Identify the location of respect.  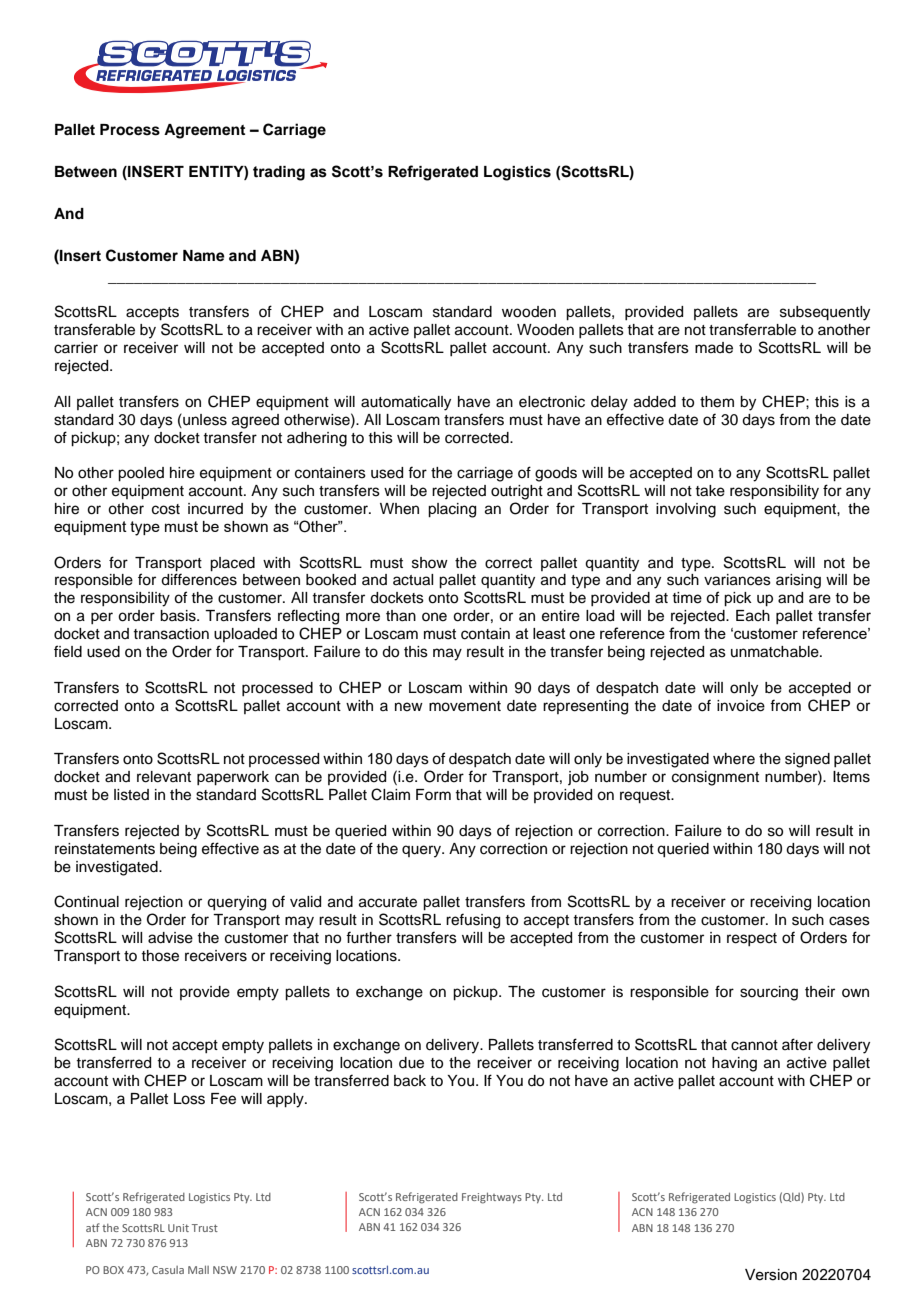
(752, 939).
